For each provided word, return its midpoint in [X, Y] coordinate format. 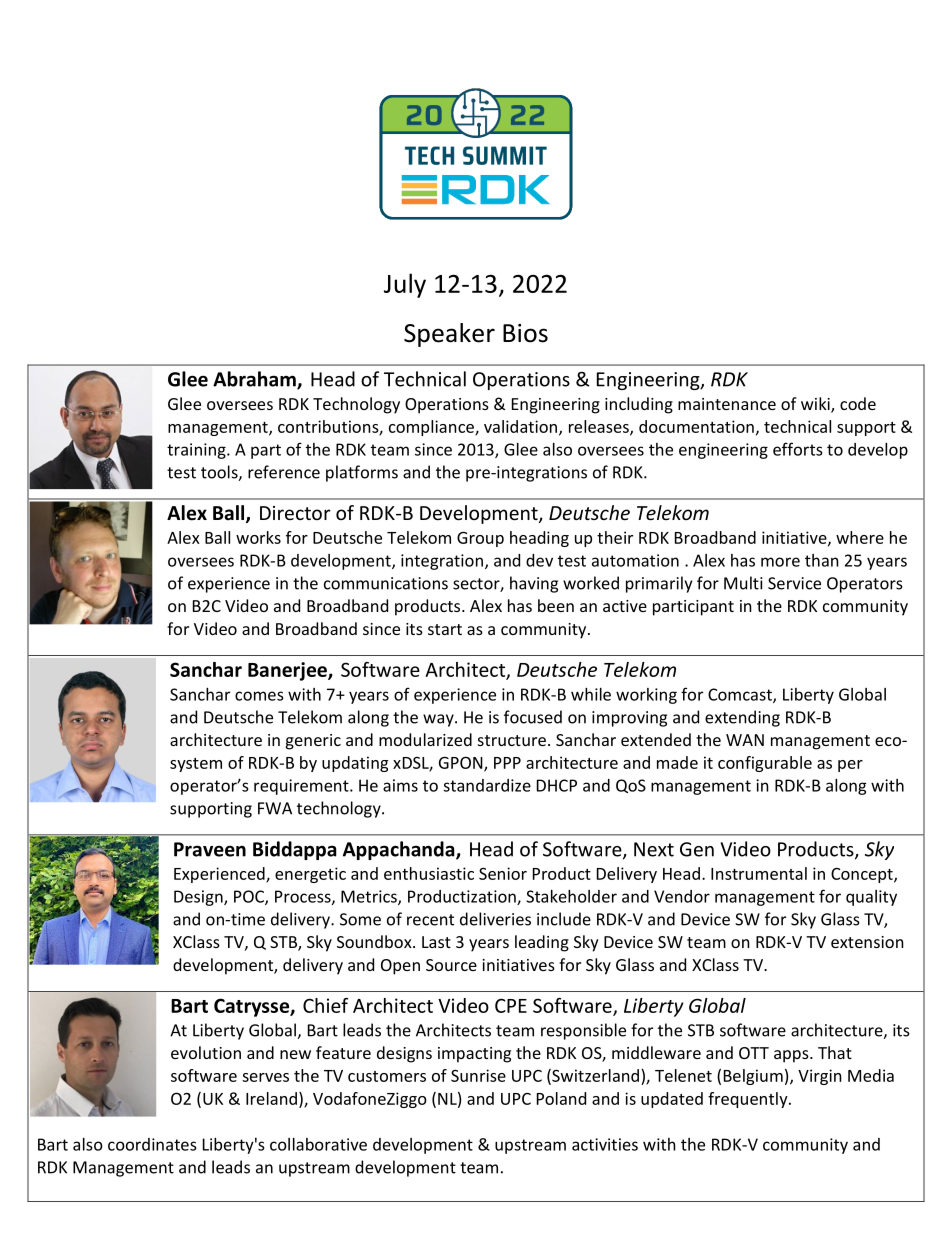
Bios [525, 333]
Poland [561, 1098]
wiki [816, 404]
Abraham [255, 380]
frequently [749, 1100]
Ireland [271, 1098]
